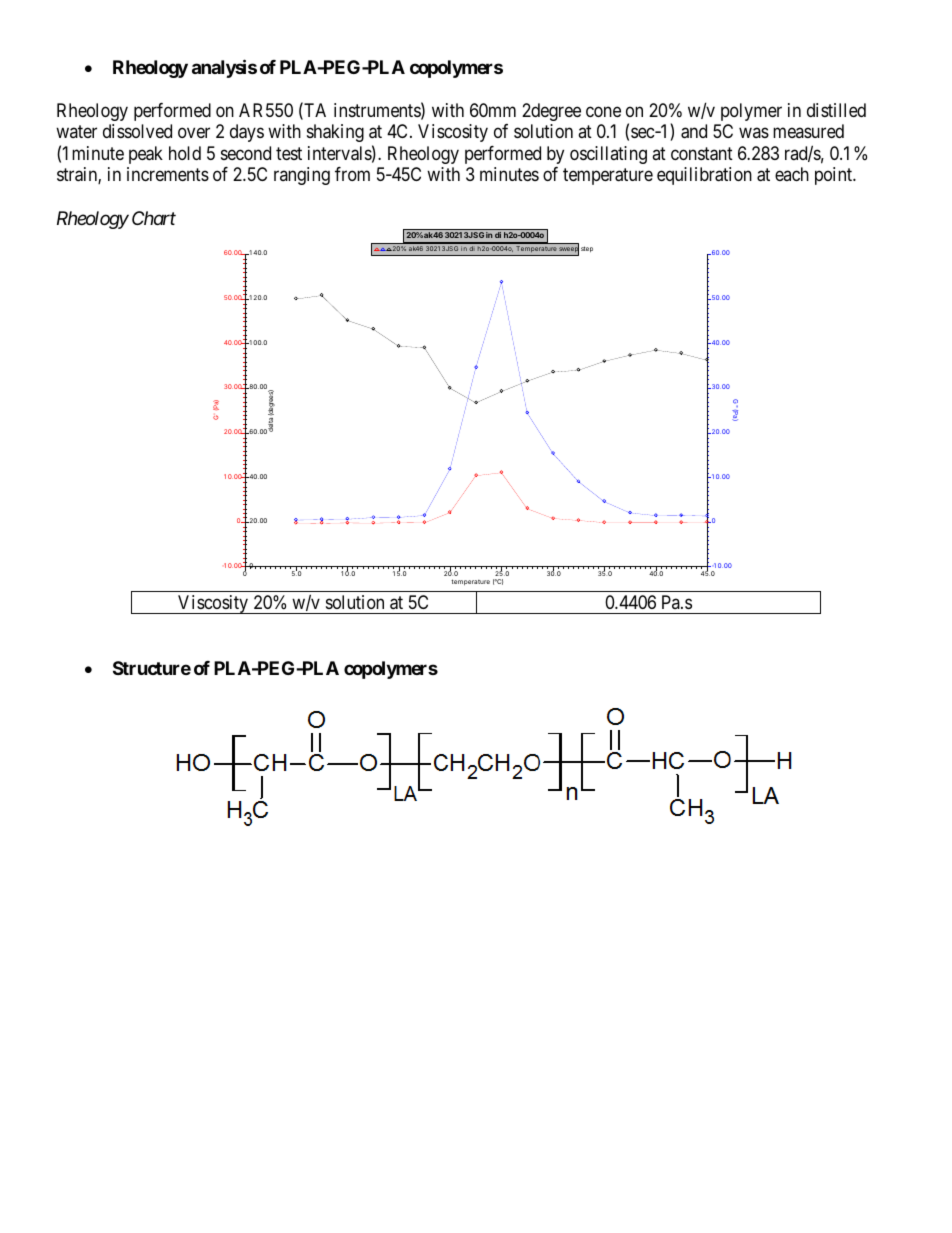 Image resolution: width=952 pixels, height=1233 pixels. Describe the element at coordinates (335, 133) in the screenshot. I see `shaking` at that location.
